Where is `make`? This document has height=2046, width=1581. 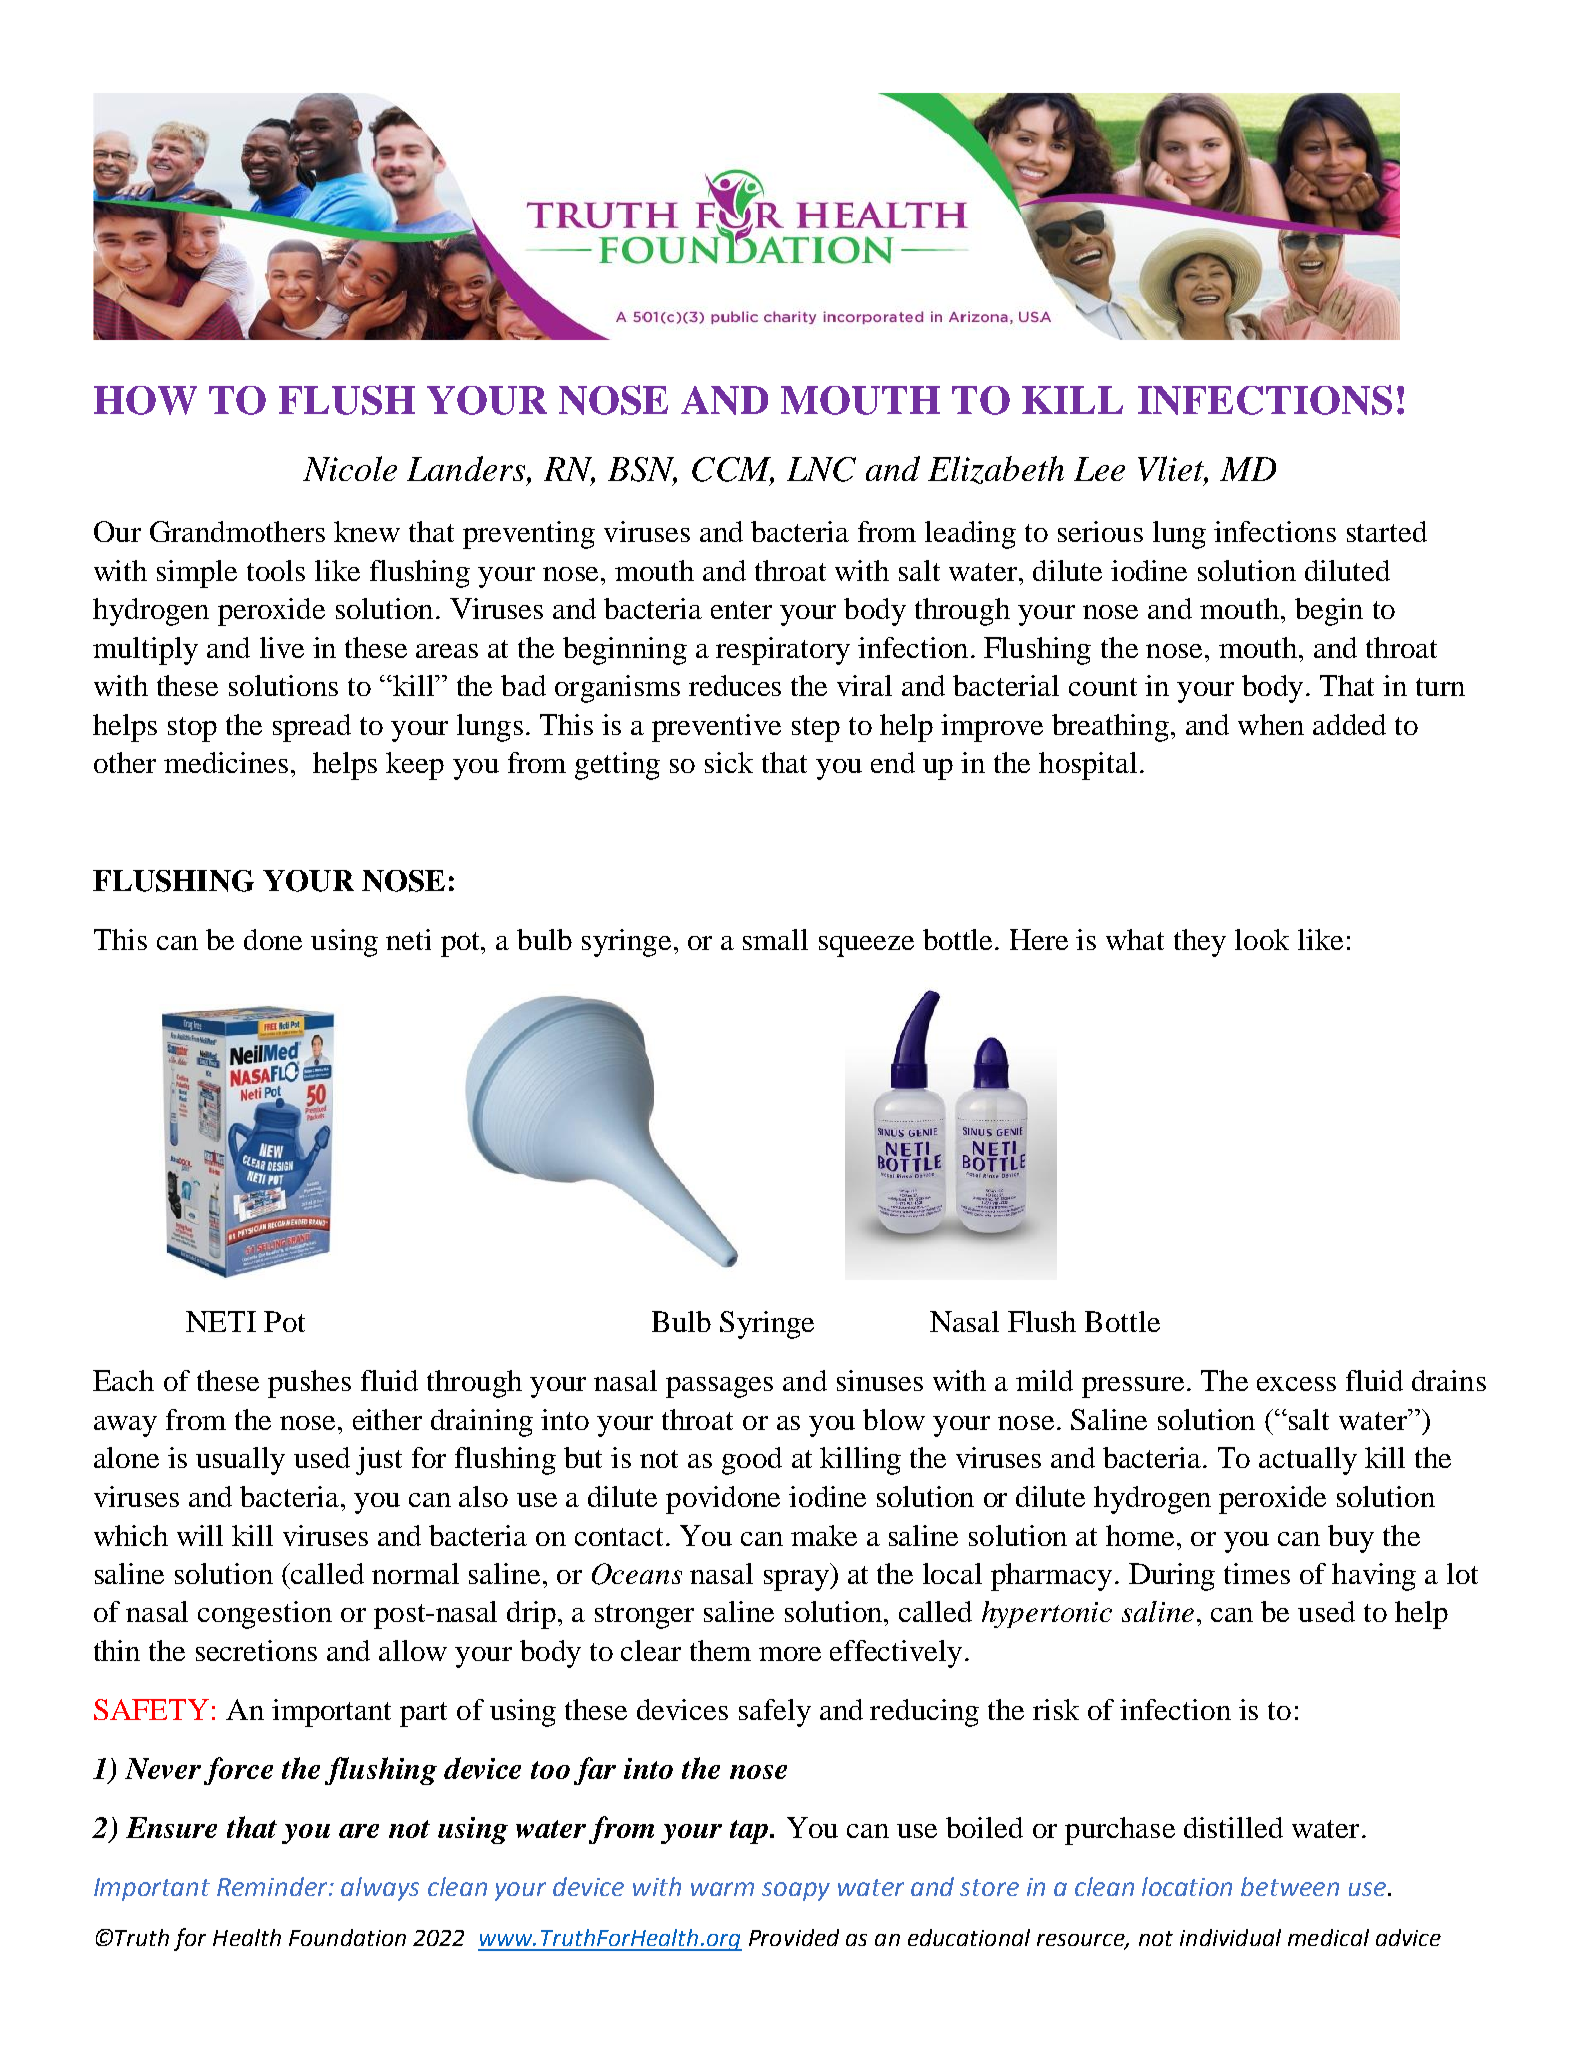 make is located at coordinates (824, 1535).
